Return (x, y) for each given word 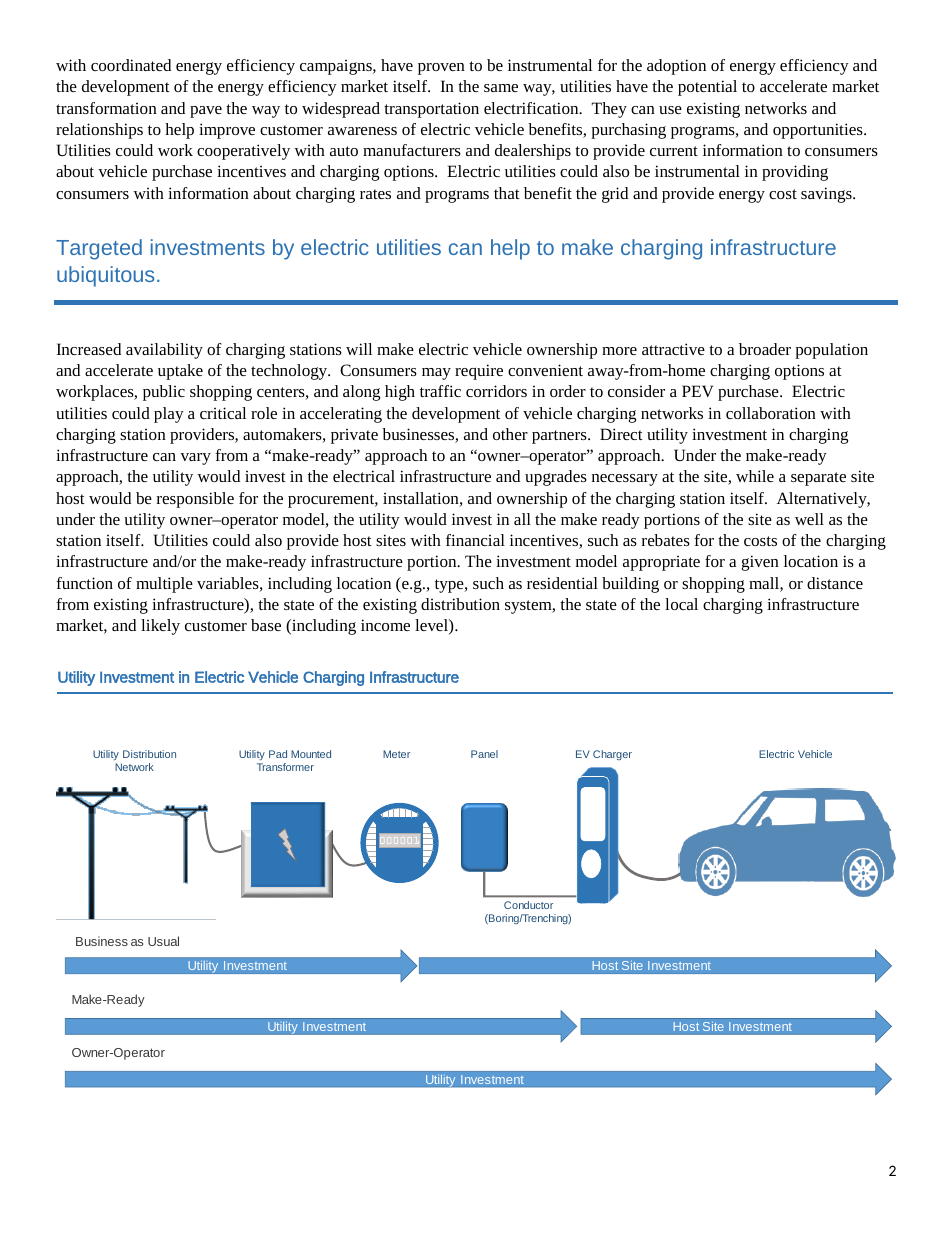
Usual (163, 941)
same (501, 88)
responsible (195, 500)
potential (707, 88)
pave (206, 112)
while (755, 476)
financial (475, 540)
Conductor (528, 905)
